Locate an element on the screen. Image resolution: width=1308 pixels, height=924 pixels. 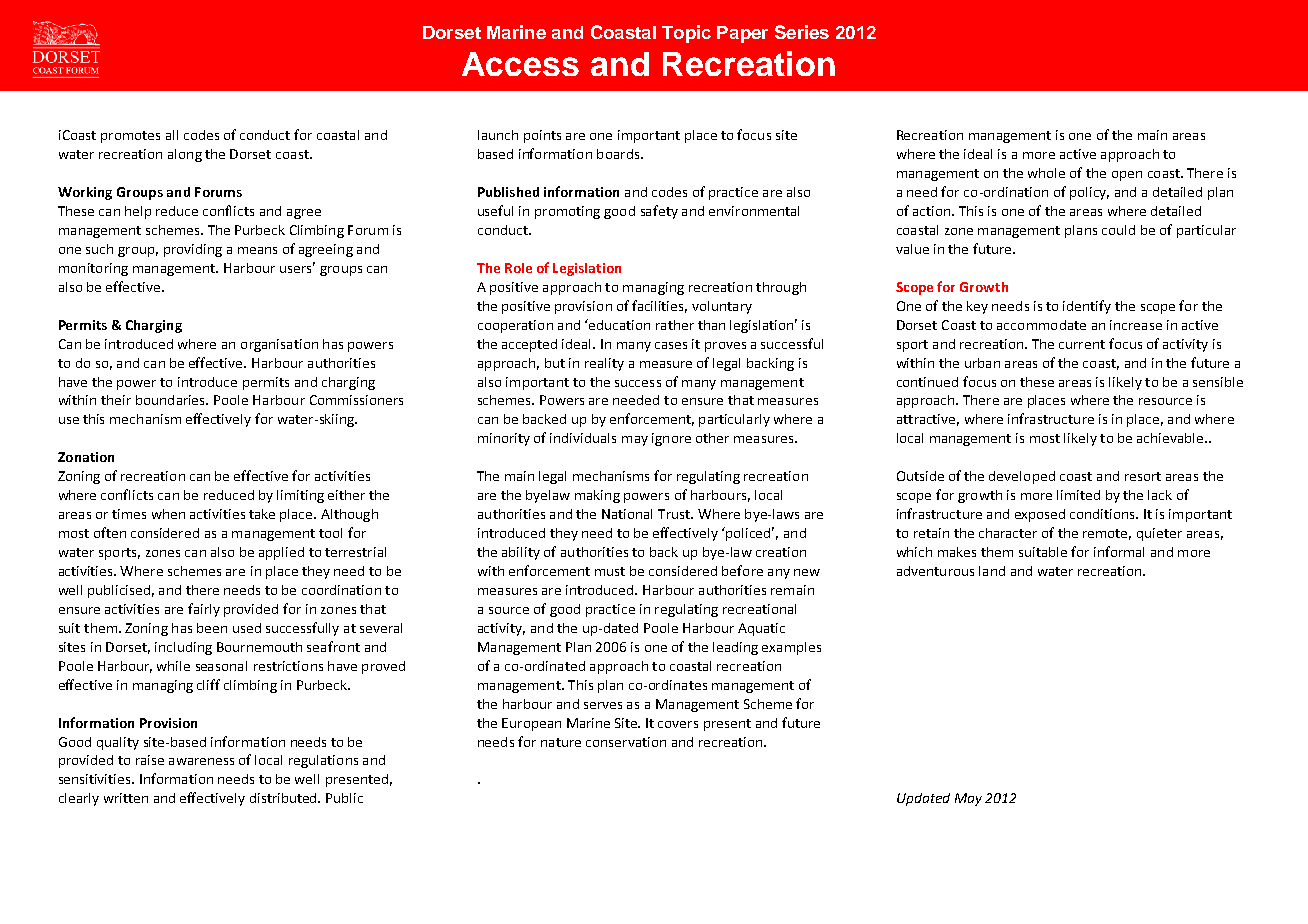
must is located at coordinates (610, 571).
